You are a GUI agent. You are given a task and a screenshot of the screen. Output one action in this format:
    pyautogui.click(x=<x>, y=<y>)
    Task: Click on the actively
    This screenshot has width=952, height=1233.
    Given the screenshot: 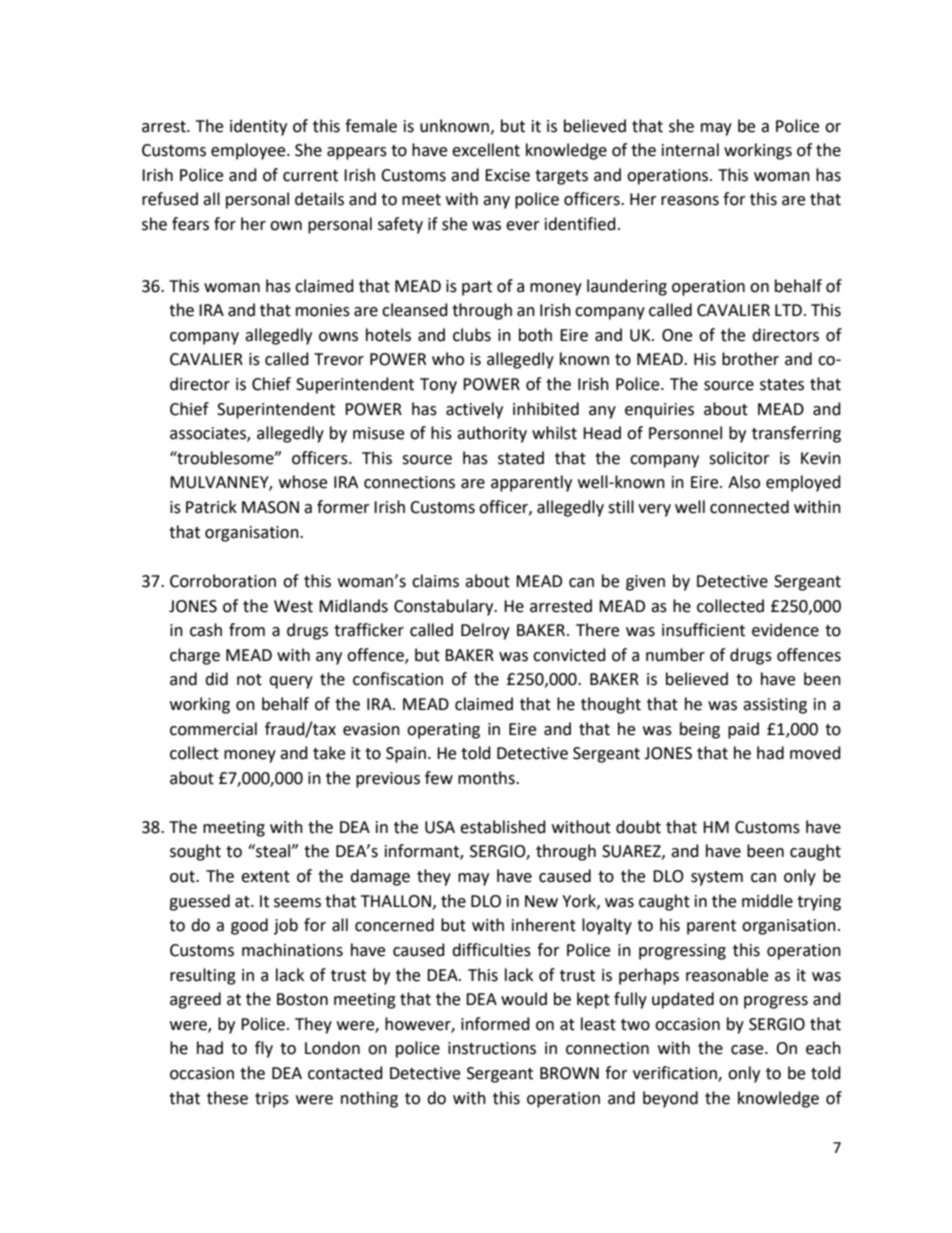 What is the action you would take?
    pyautogui.click(x=474, y=410)
